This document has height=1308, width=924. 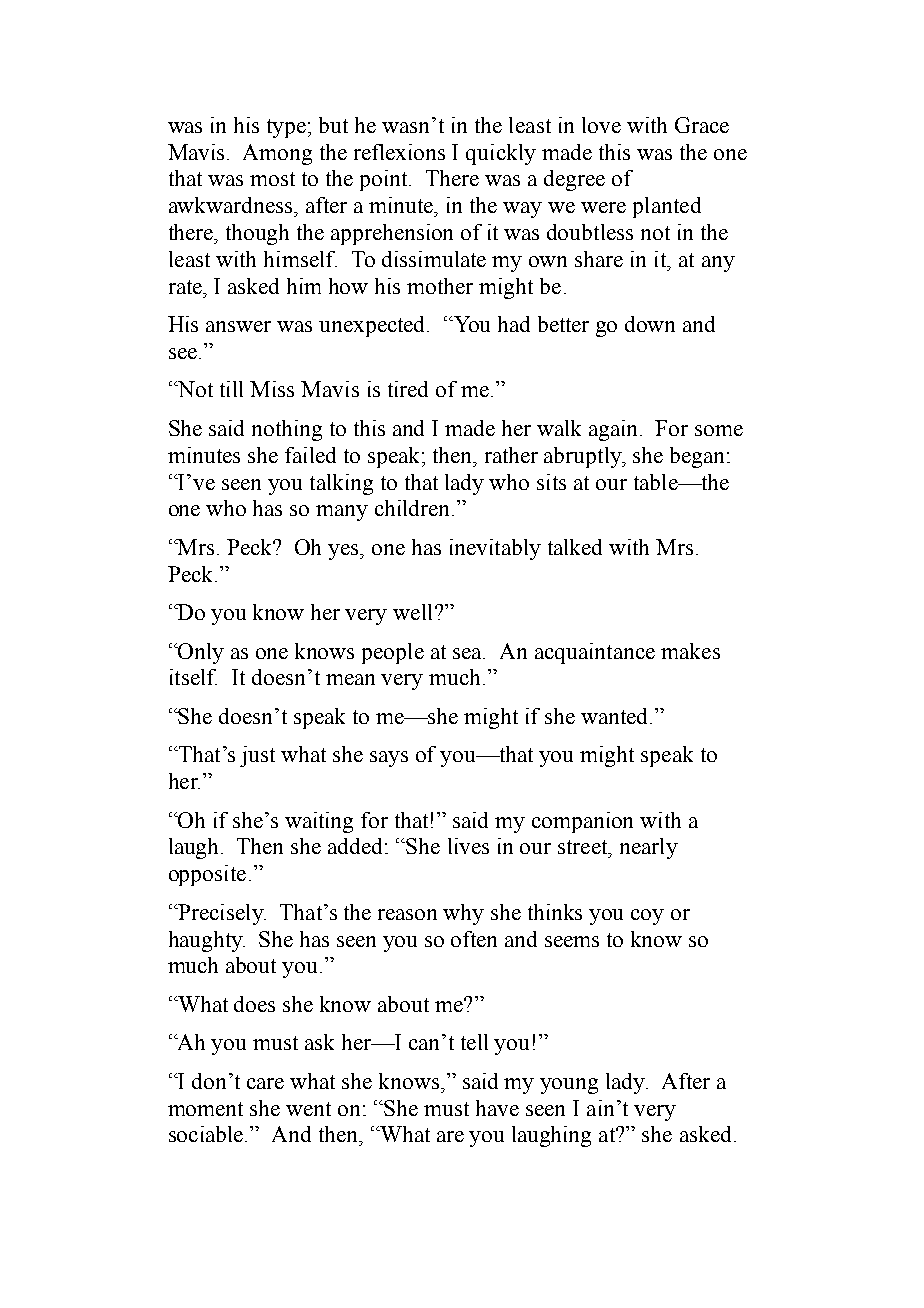 I want to click on quickly, so click(x=501, y=154).
